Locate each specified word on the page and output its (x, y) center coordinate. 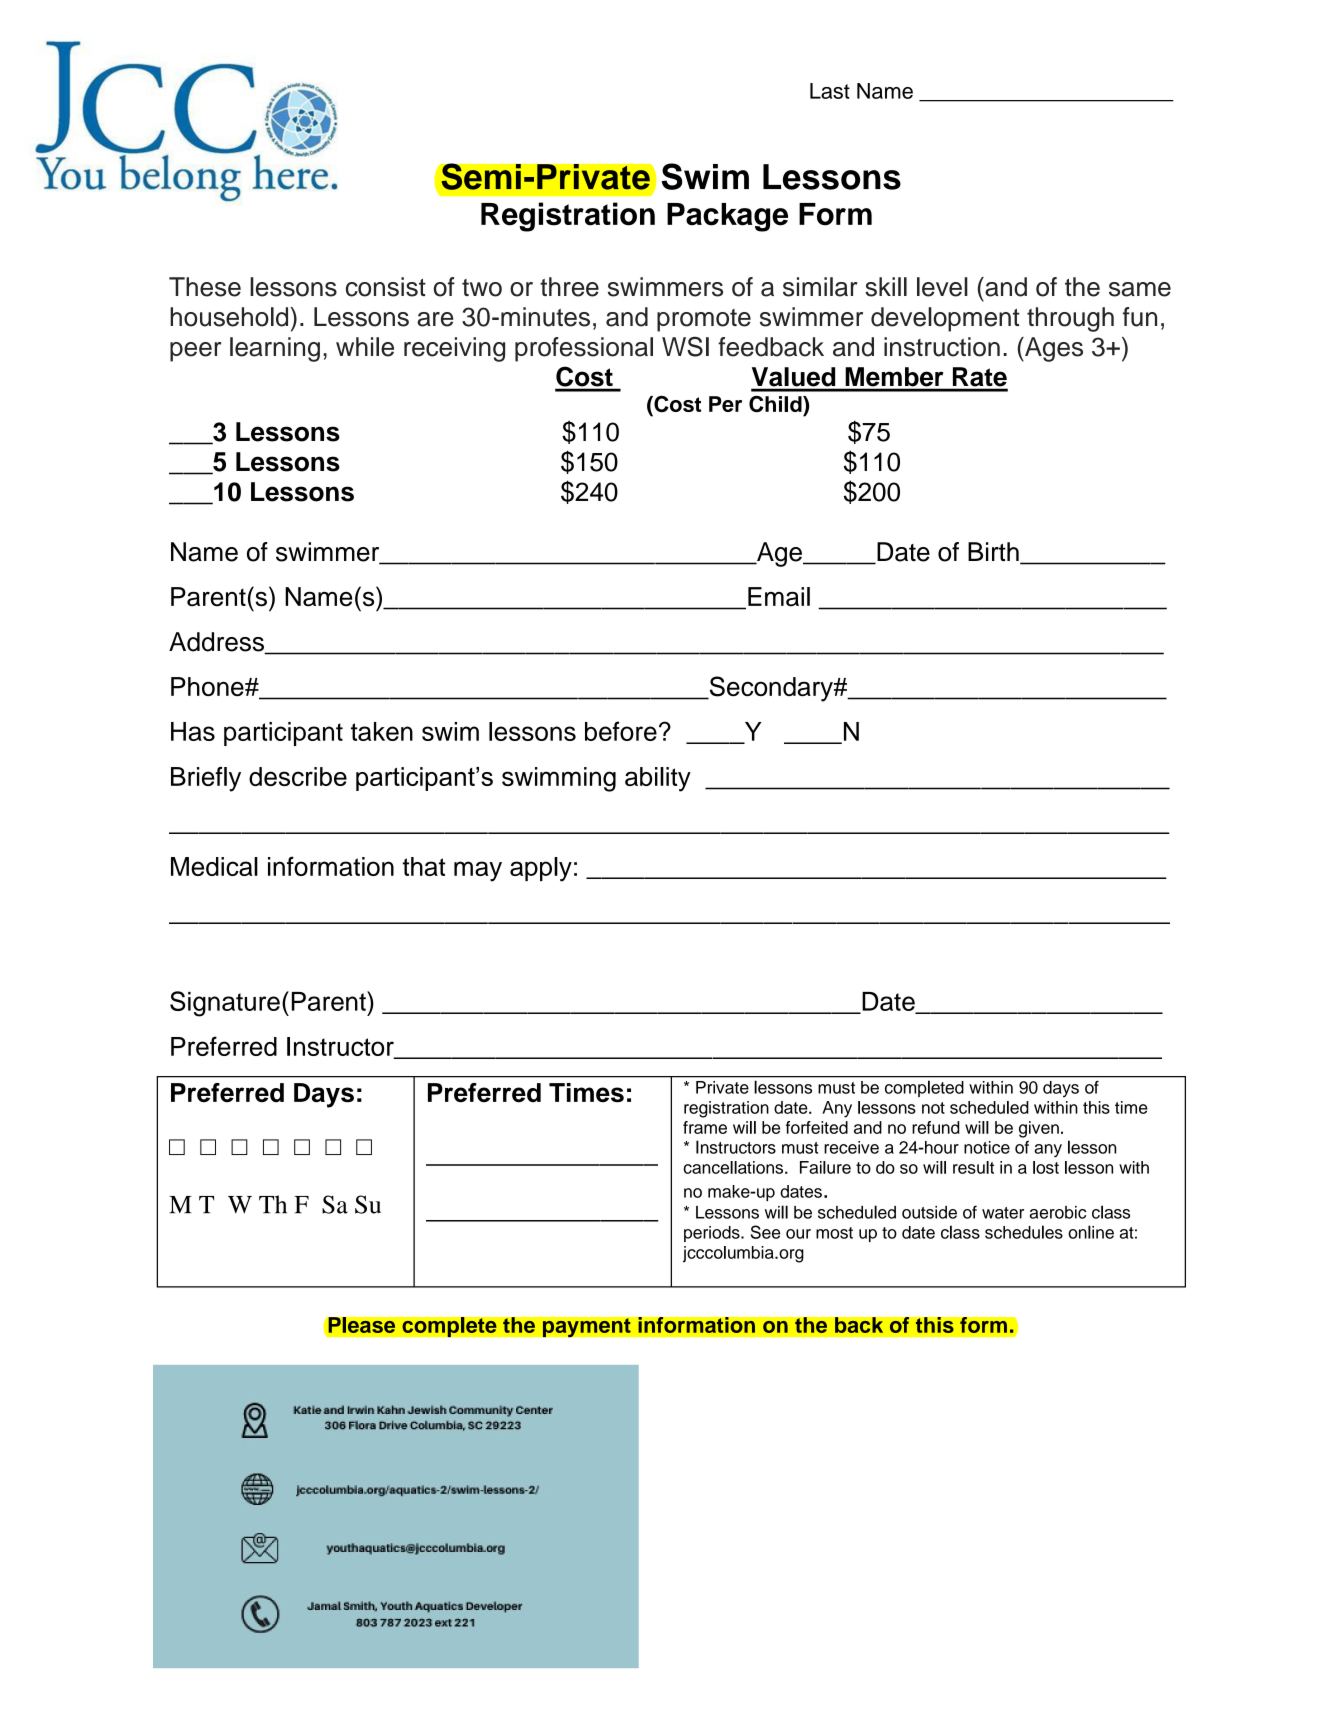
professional (584, 349)
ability (658, 779)
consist (386, 287)
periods (713, 1234)
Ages (1053, 349)
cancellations (735, 1167)
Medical (214, 866)
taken (382, 731)
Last (830, 91)
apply (541, 869)
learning (275, 349)
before (621, 731)
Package (727, 217)
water (1003, 1213)
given (1039, 1129)
